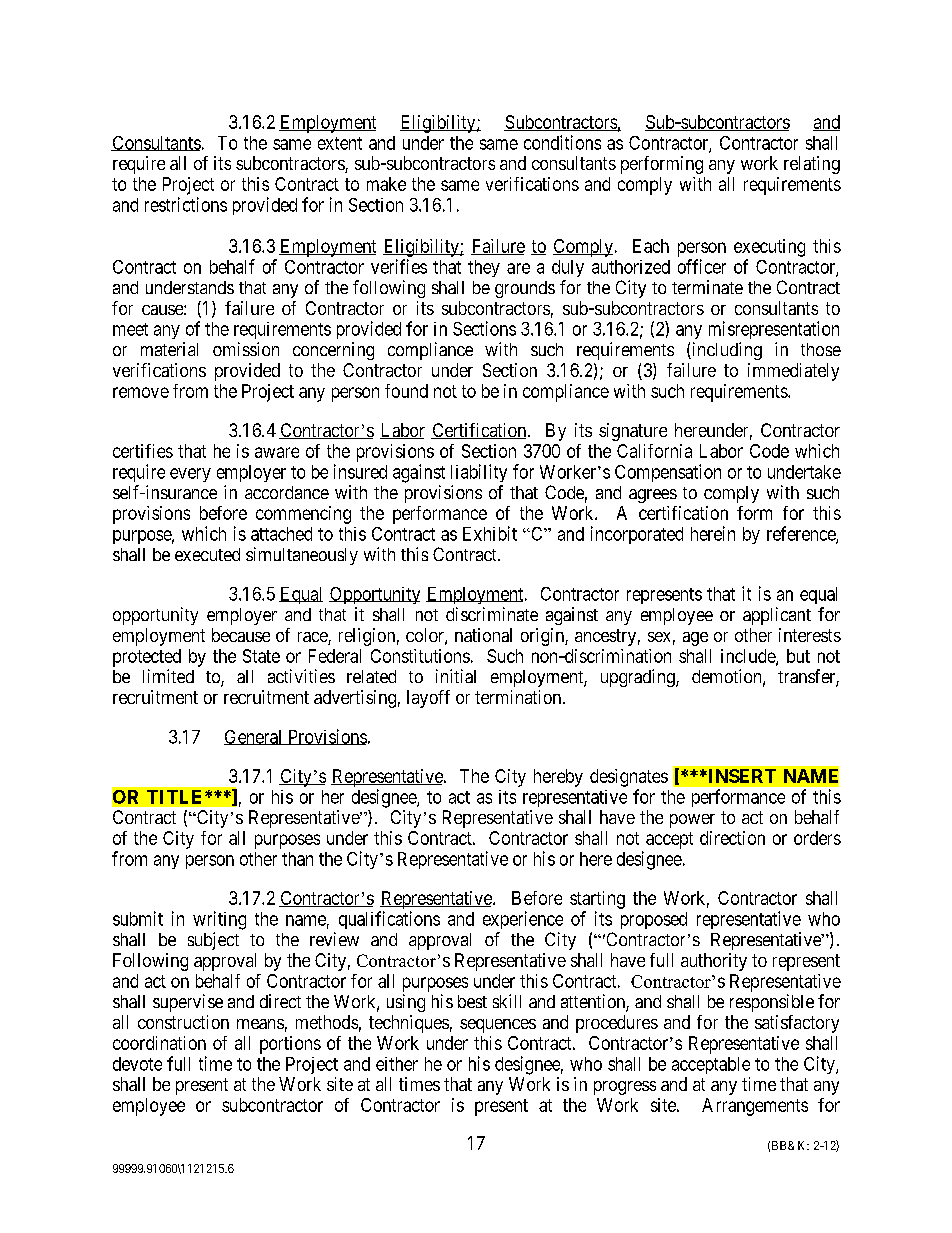  I want to click on than, so click(297, 859).
